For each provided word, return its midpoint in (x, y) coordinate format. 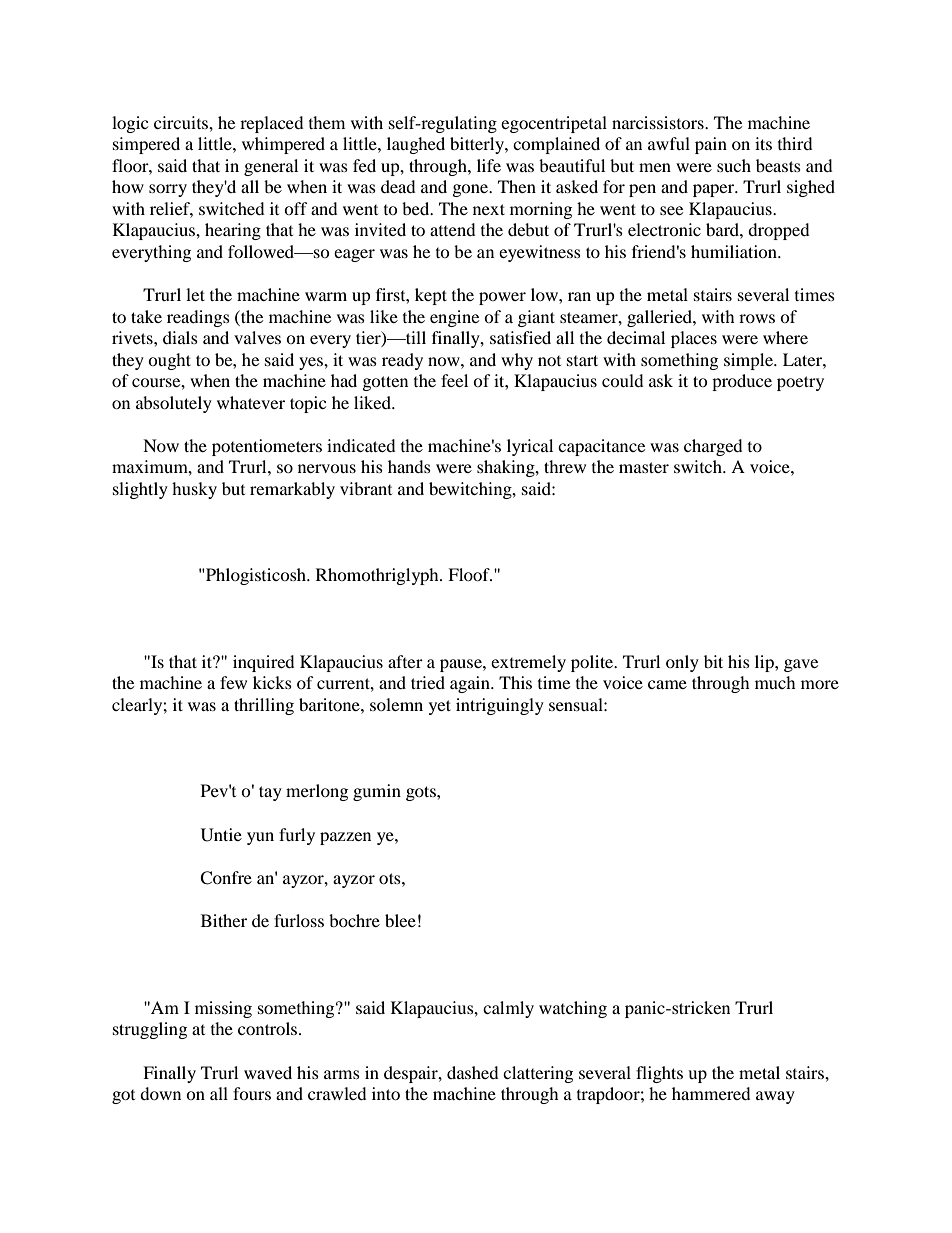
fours (252, 1093)
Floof (470, 574)
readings (198, 318)
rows (757, 318)
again (471, 684)
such (734, 165)
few (233, 682)
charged (713, 447)
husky (194, 490)
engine (454, 318)
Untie (221, 835)
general (271, 167)
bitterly (478, 145)
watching (573, 1009)
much (775, 682)
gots (422, 793)
